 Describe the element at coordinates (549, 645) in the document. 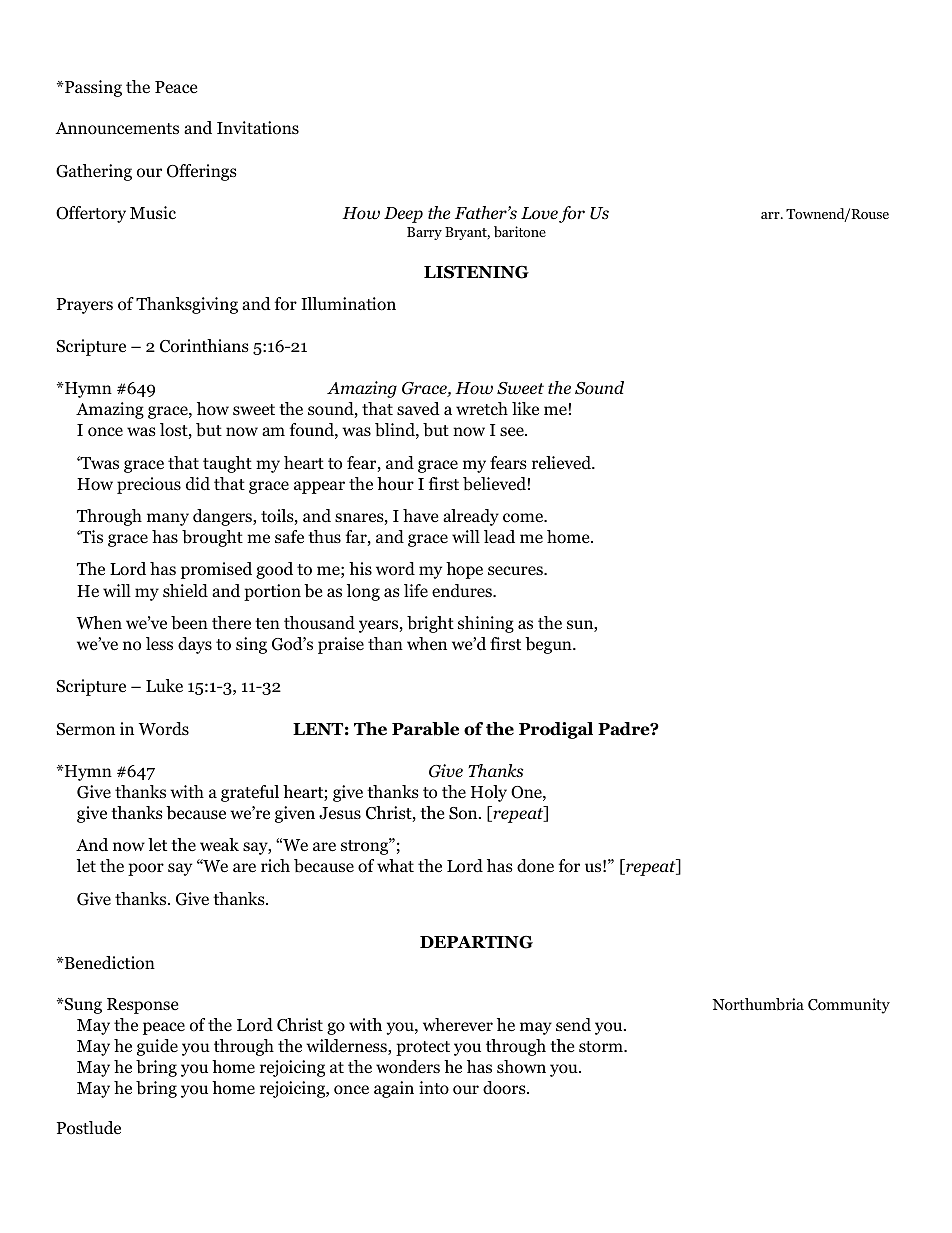

I see `begun` at that location.
